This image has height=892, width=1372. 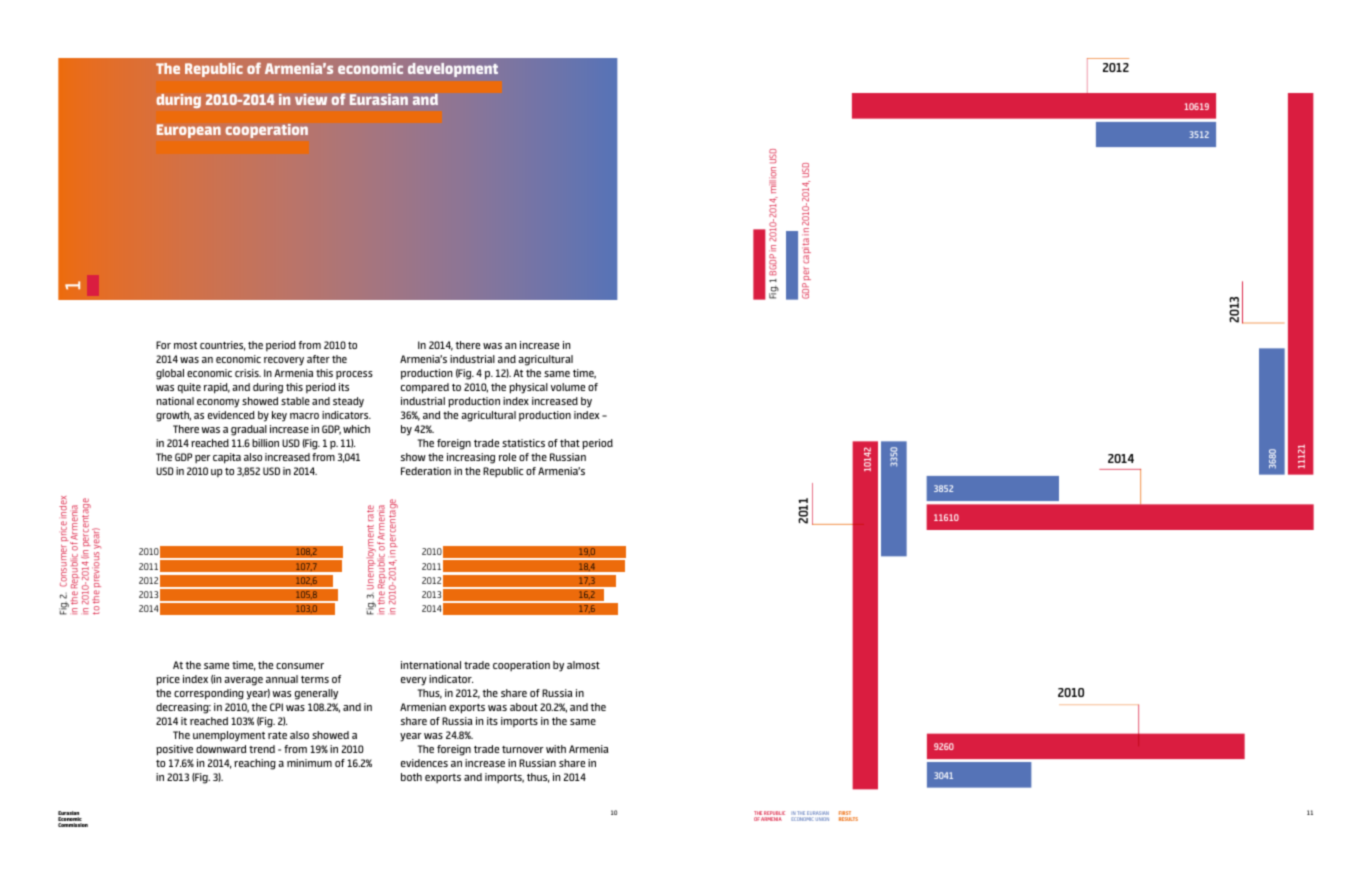 I want to click on crisis, so click(x=248, y=373).
